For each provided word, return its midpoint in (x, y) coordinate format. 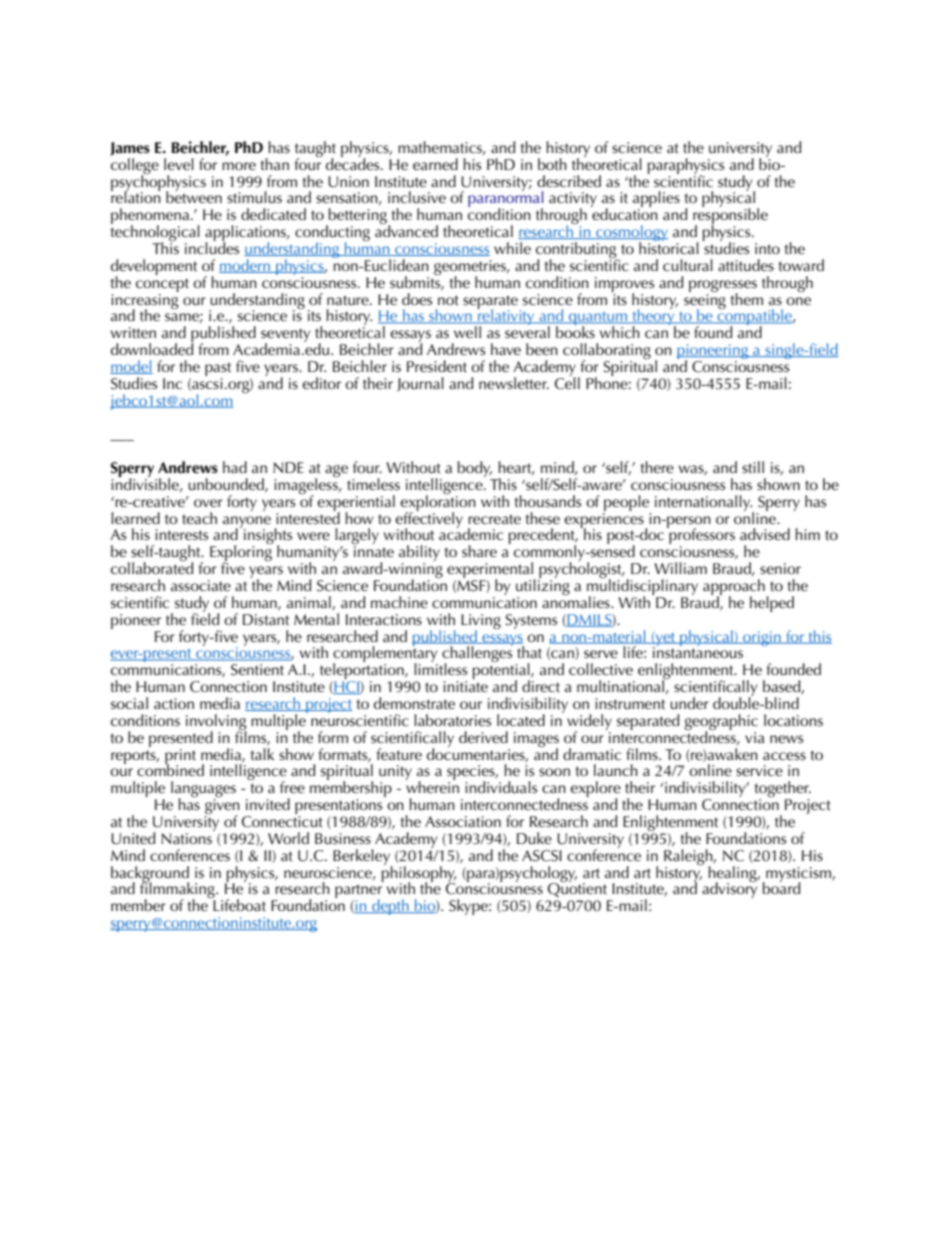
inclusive (417, 197)
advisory (730, 889)
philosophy (419, 873)
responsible (730, 216)
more (239, 166)
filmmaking (178, 890)
